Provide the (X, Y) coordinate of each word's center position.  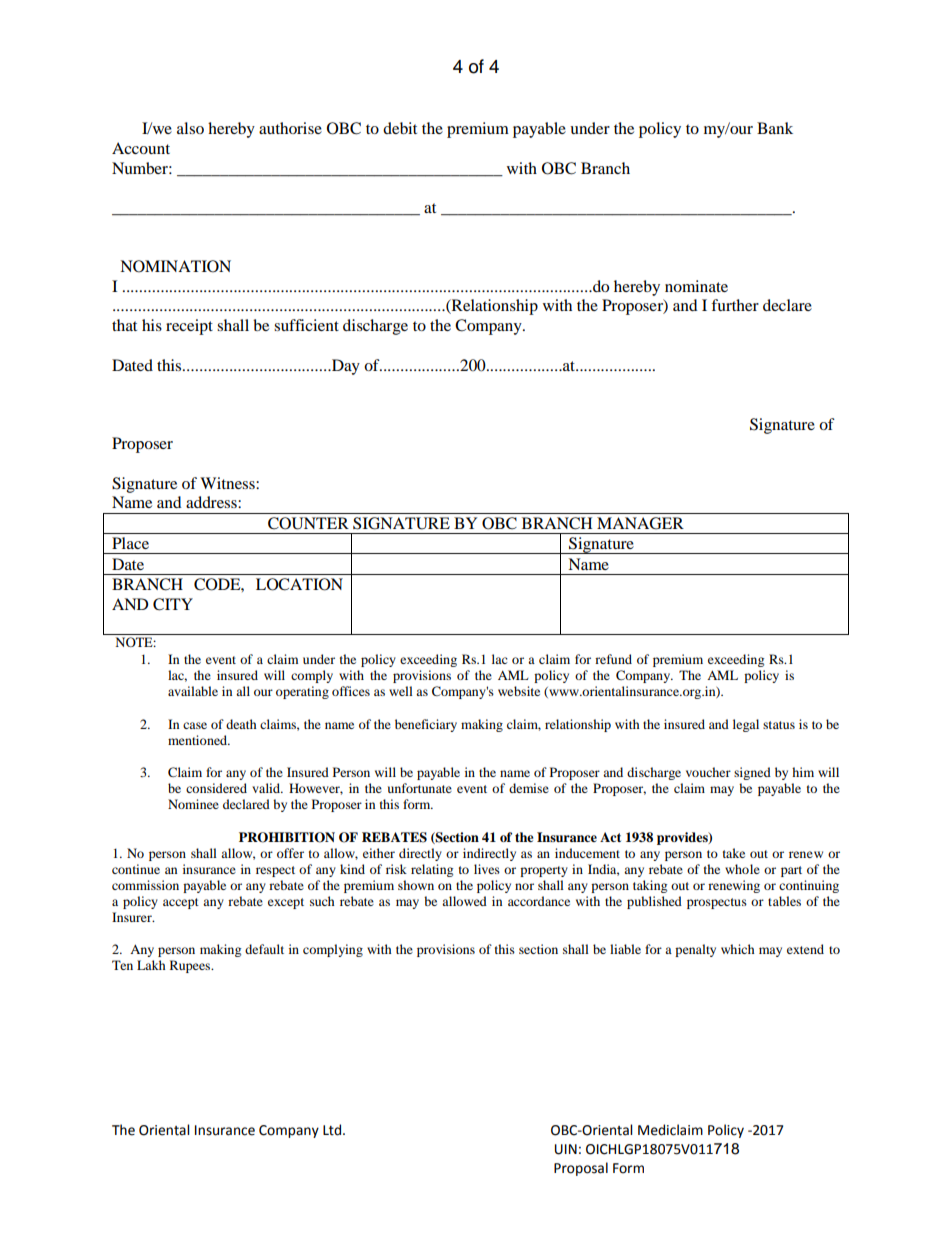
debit (400, 128)
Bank (775, 128)
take (734, 853)
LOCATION (299, 584)
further (735, 305)
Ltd (333, 1130)
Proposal (581, 1169)
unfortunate (420, 788)
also (190, 128)
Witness (228, 483)
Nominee (193, 804)
